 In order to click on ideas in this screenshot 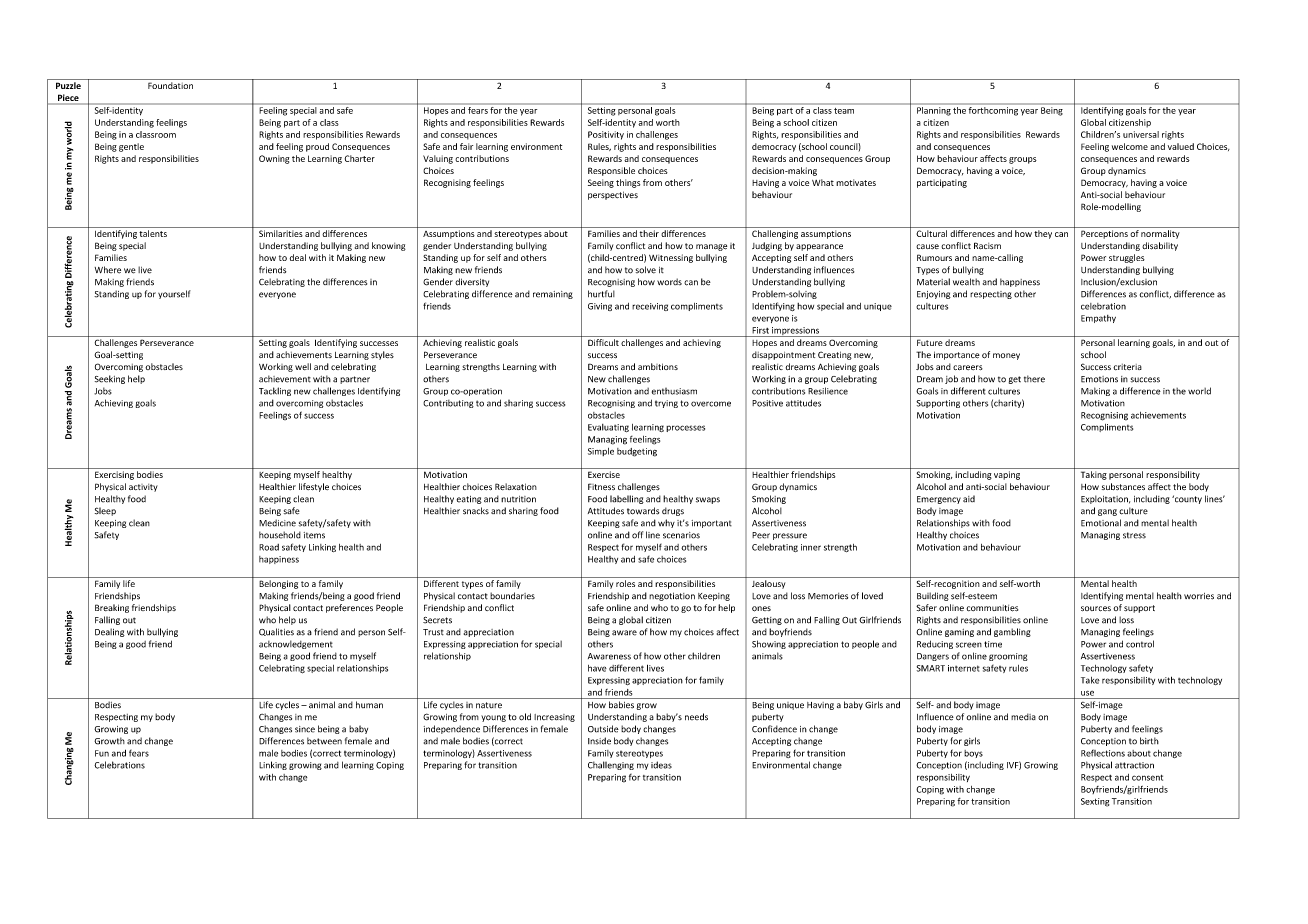, I will do `click(661, 765)`.
